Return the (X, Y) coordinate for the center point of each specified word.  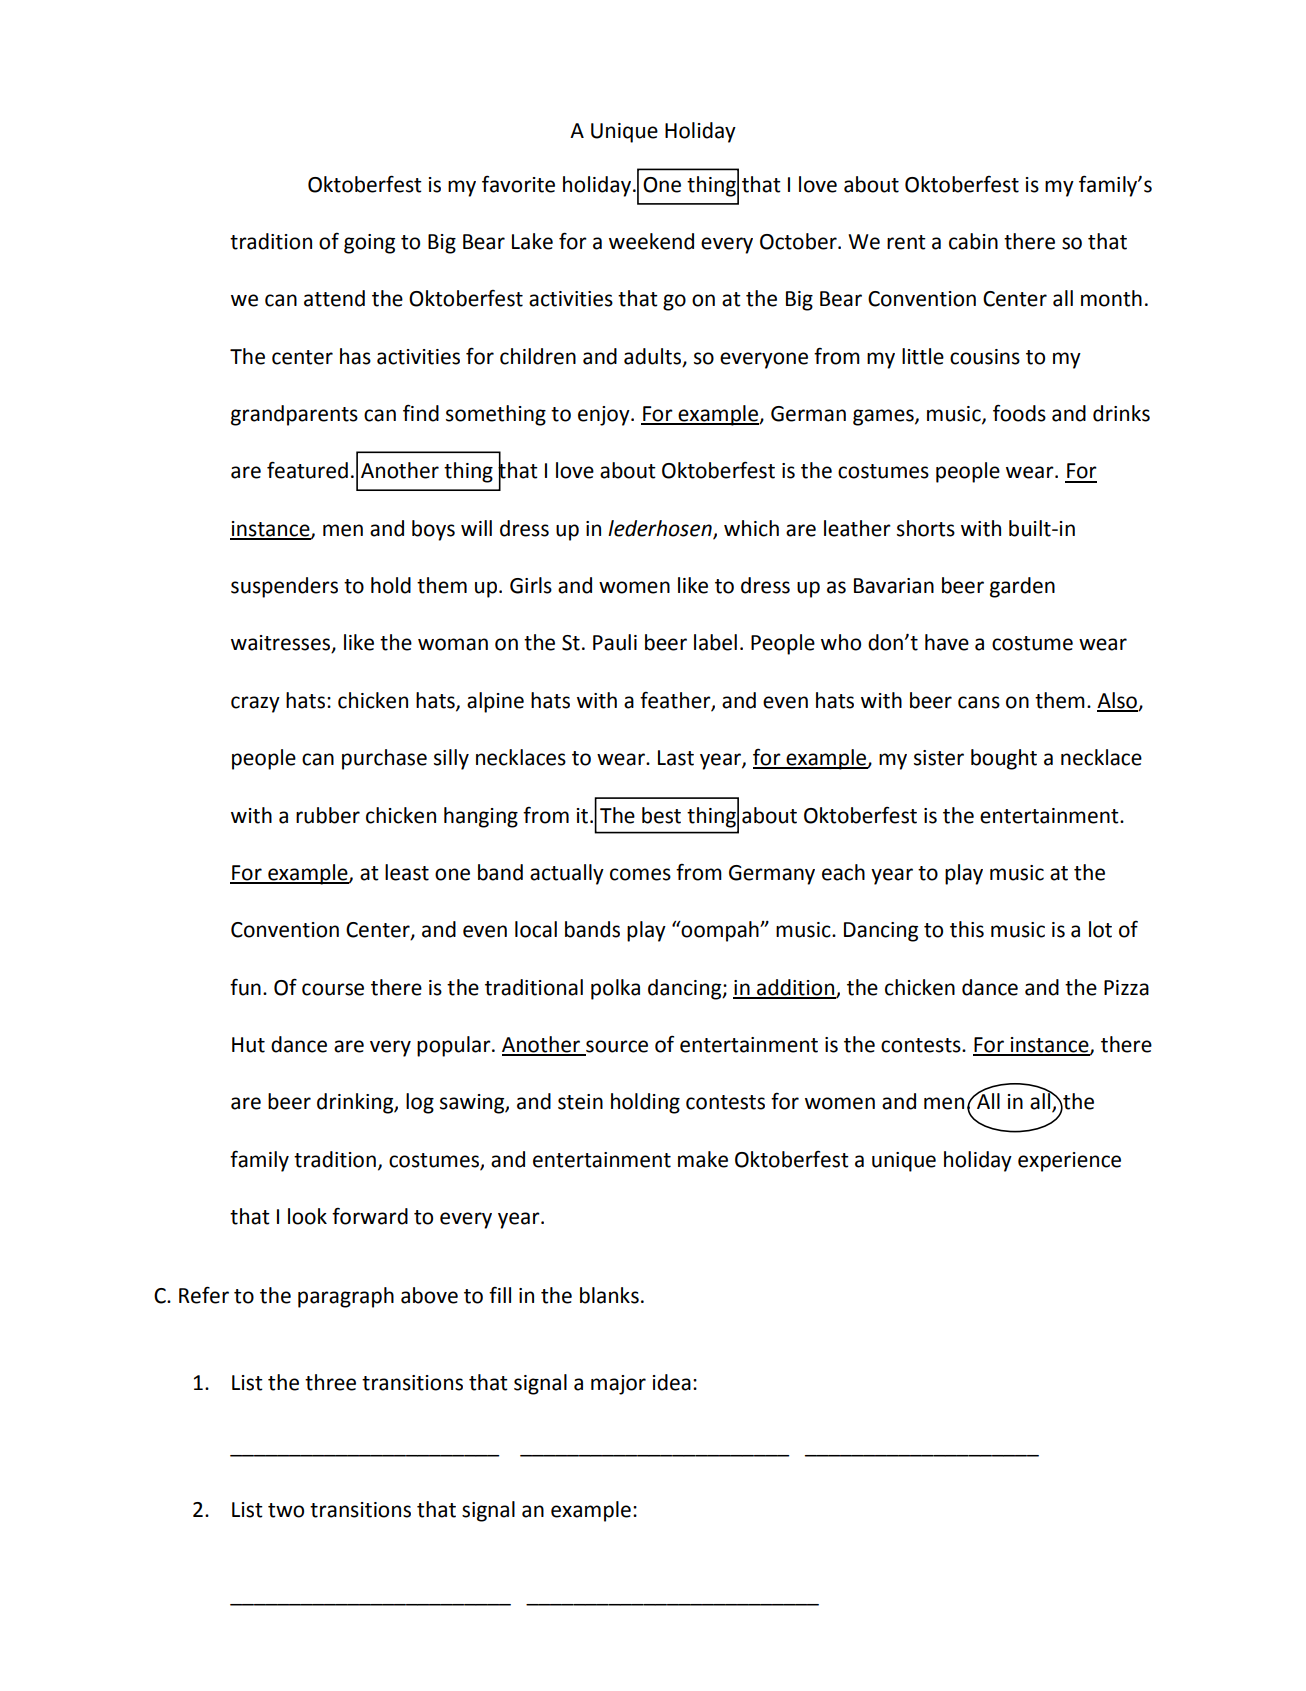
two (286, 1510)
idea (672, 1382)
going (369, 244)
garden (1022, 587)
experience (1069, 1162)
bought (1004, 759)
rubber (328, 815)
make (703, 1159)
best (661, 815)
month (1111, 298)
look (307, 1216)
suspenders (284, 587)
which (751, 528)
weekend (651, 241)
